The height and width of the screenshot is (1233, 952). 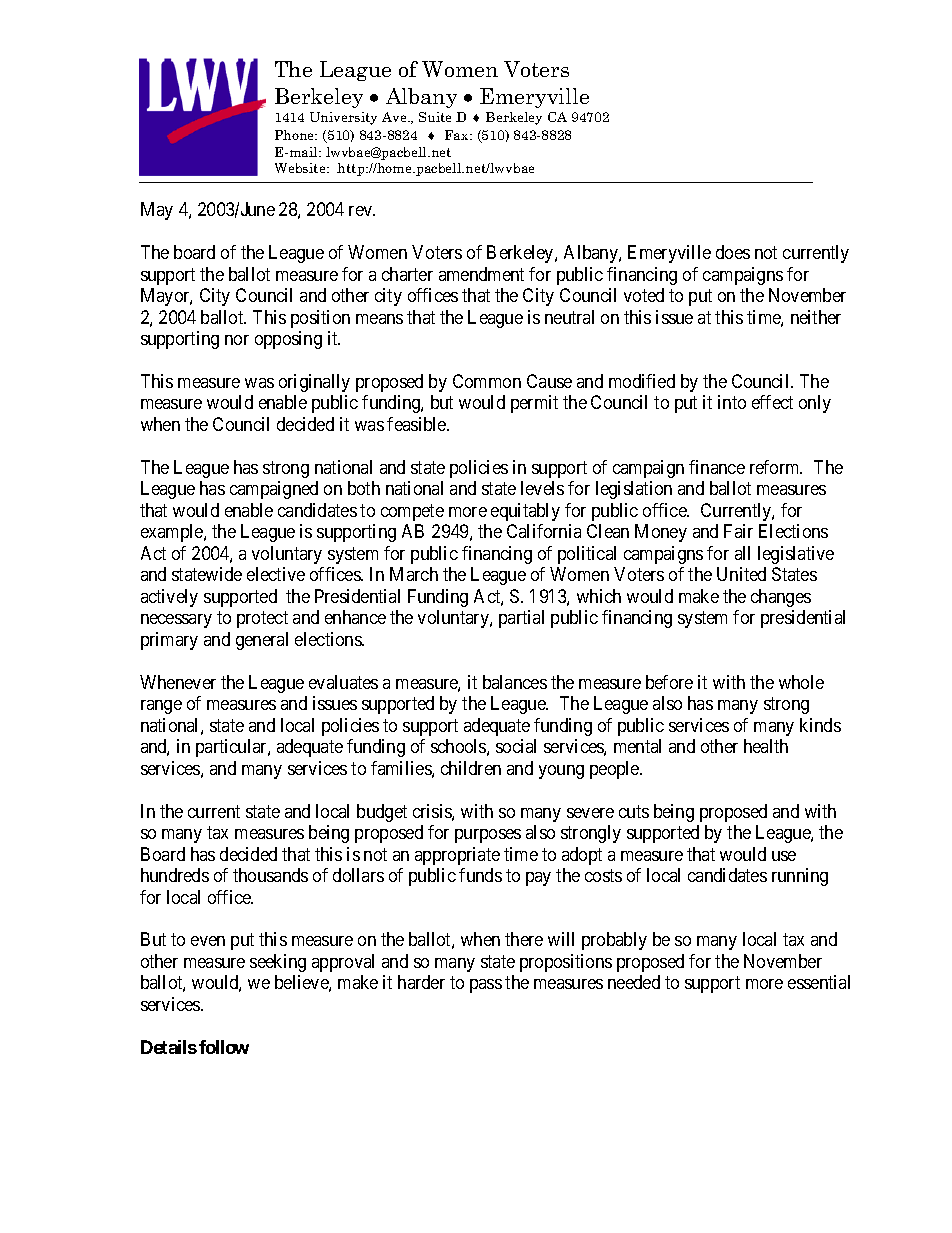 I want to click on United, so click(x=741, y=574).
